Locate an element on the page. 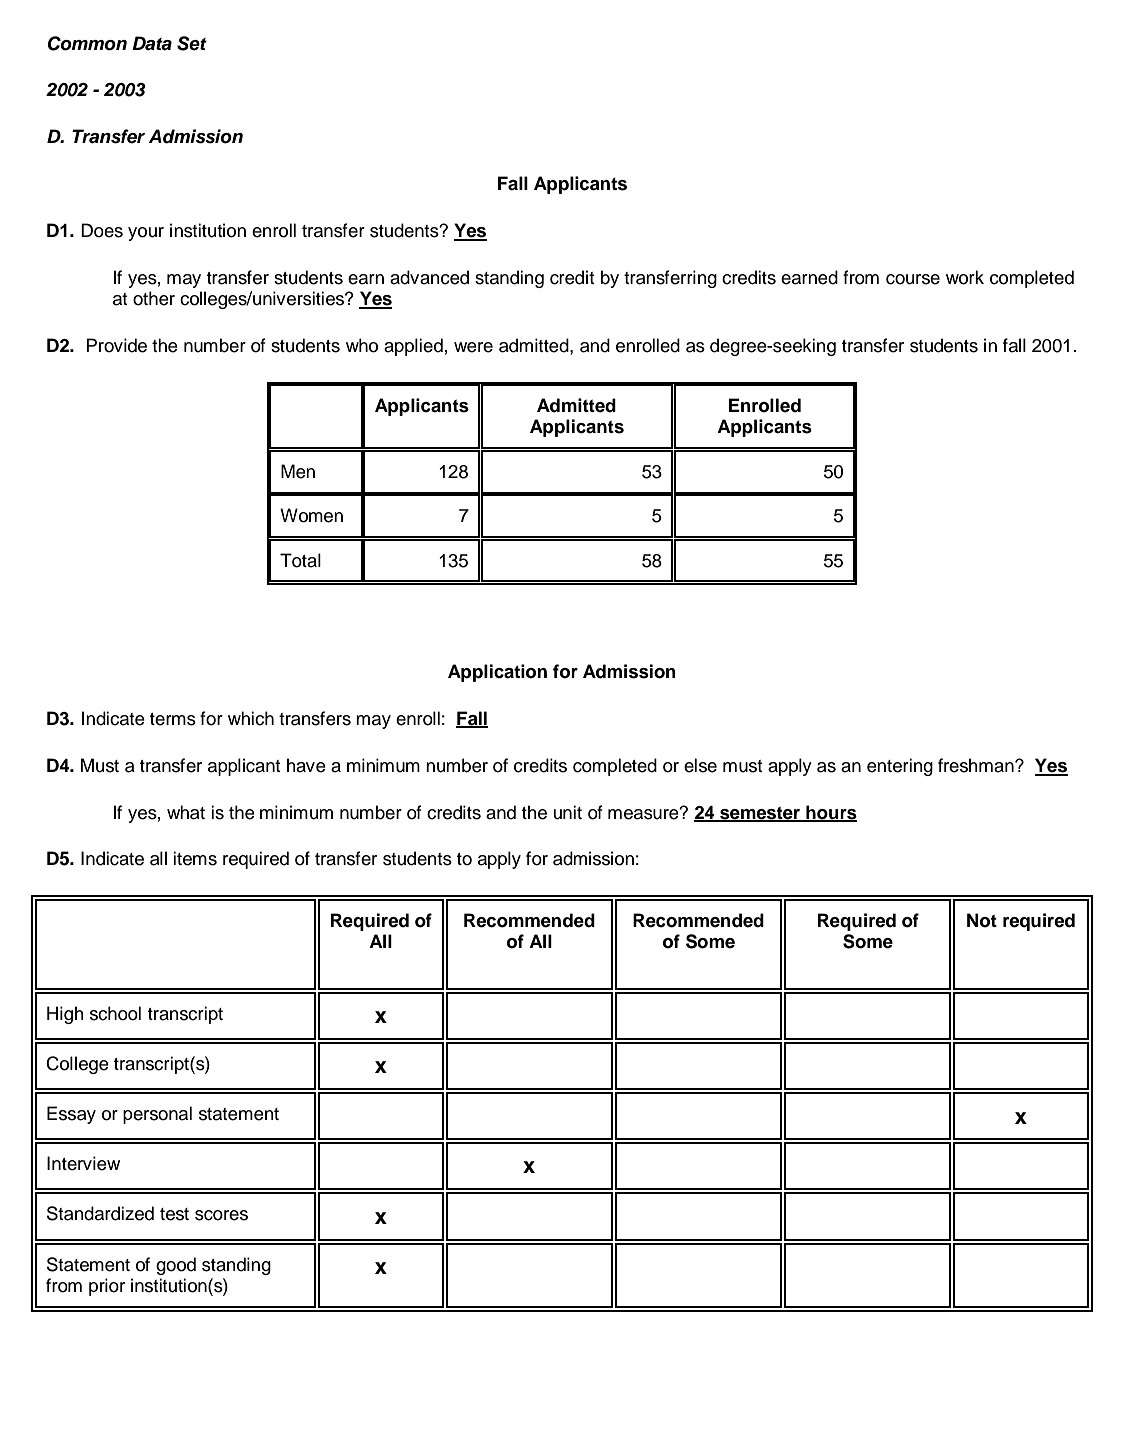 The image size is (1124, 1454). entering is located at coordinates (900, 767).
